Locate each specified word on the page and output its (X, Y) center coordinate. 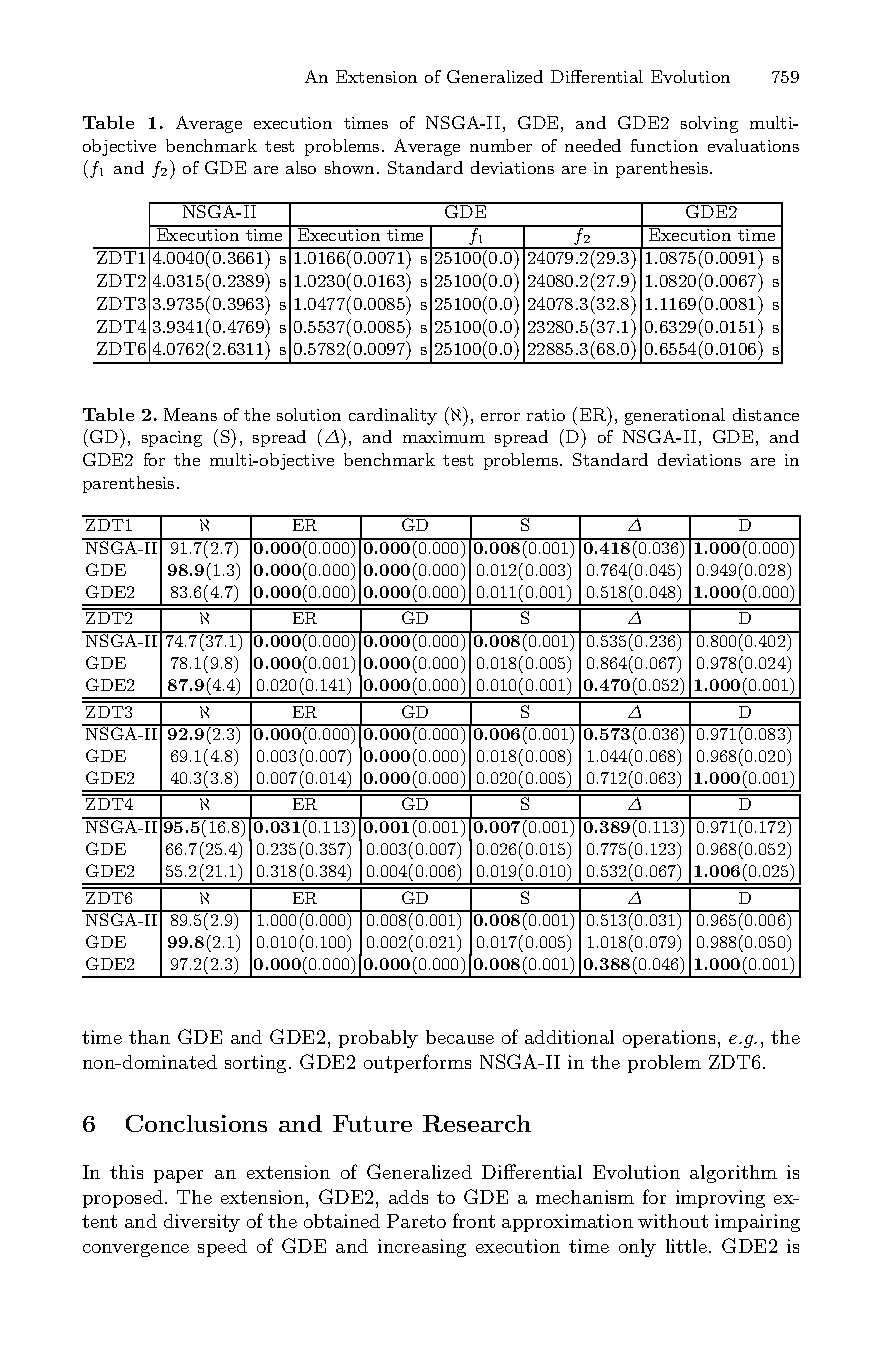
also (301, 167)
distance (766, 414)
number (501, 145)
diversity (202, 1223)
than (149, 1037)
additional (569, 1037)
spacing (172, 439)
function (664, 145)
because (460, 1037)
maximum (444, 437)
